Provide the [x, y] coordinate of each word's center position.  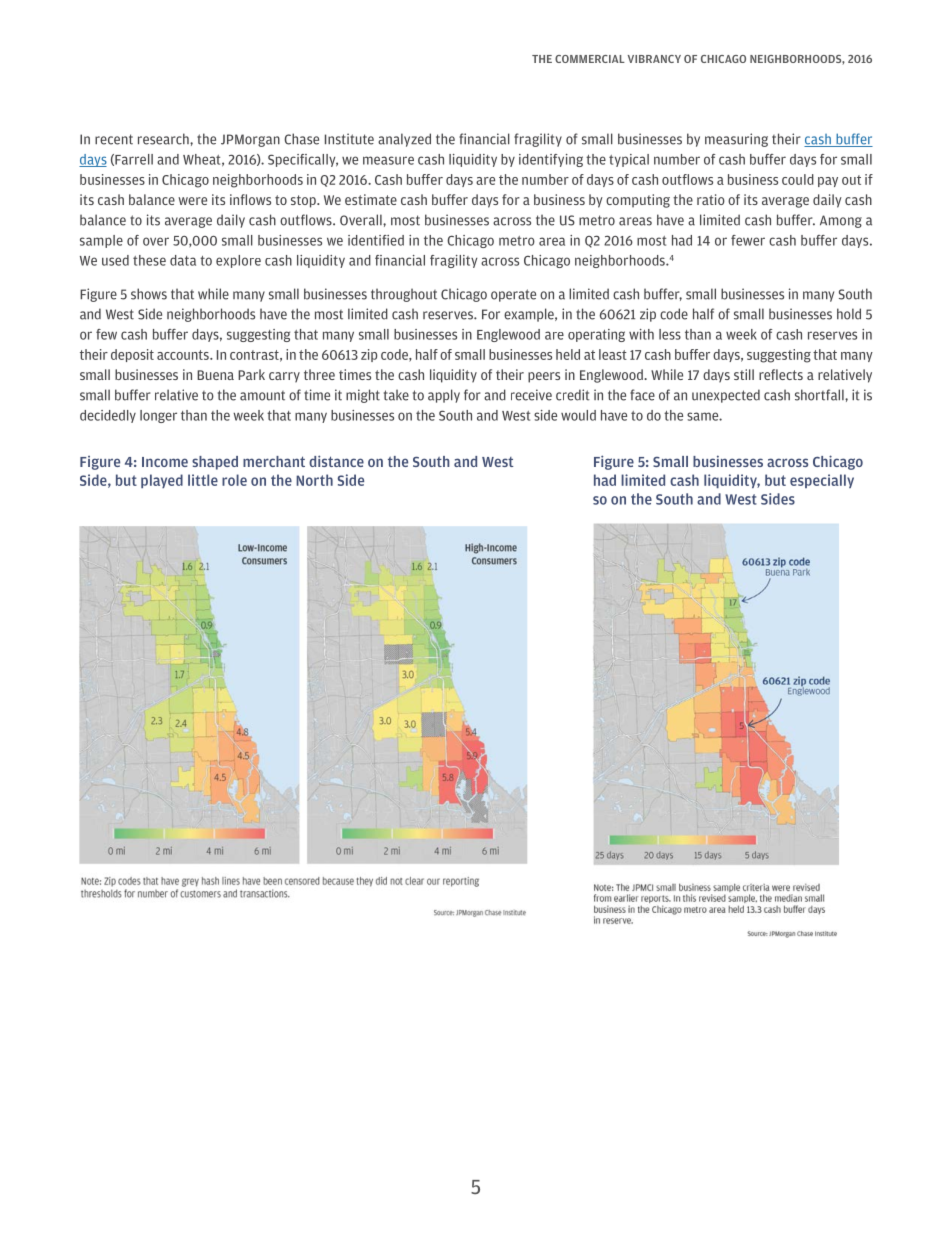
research [164, 139]
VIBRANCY [654, 59]
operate [513, 295]
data [183, 260]
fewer [748, 240]
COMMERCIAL [590, 59]
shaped [215, 463]
